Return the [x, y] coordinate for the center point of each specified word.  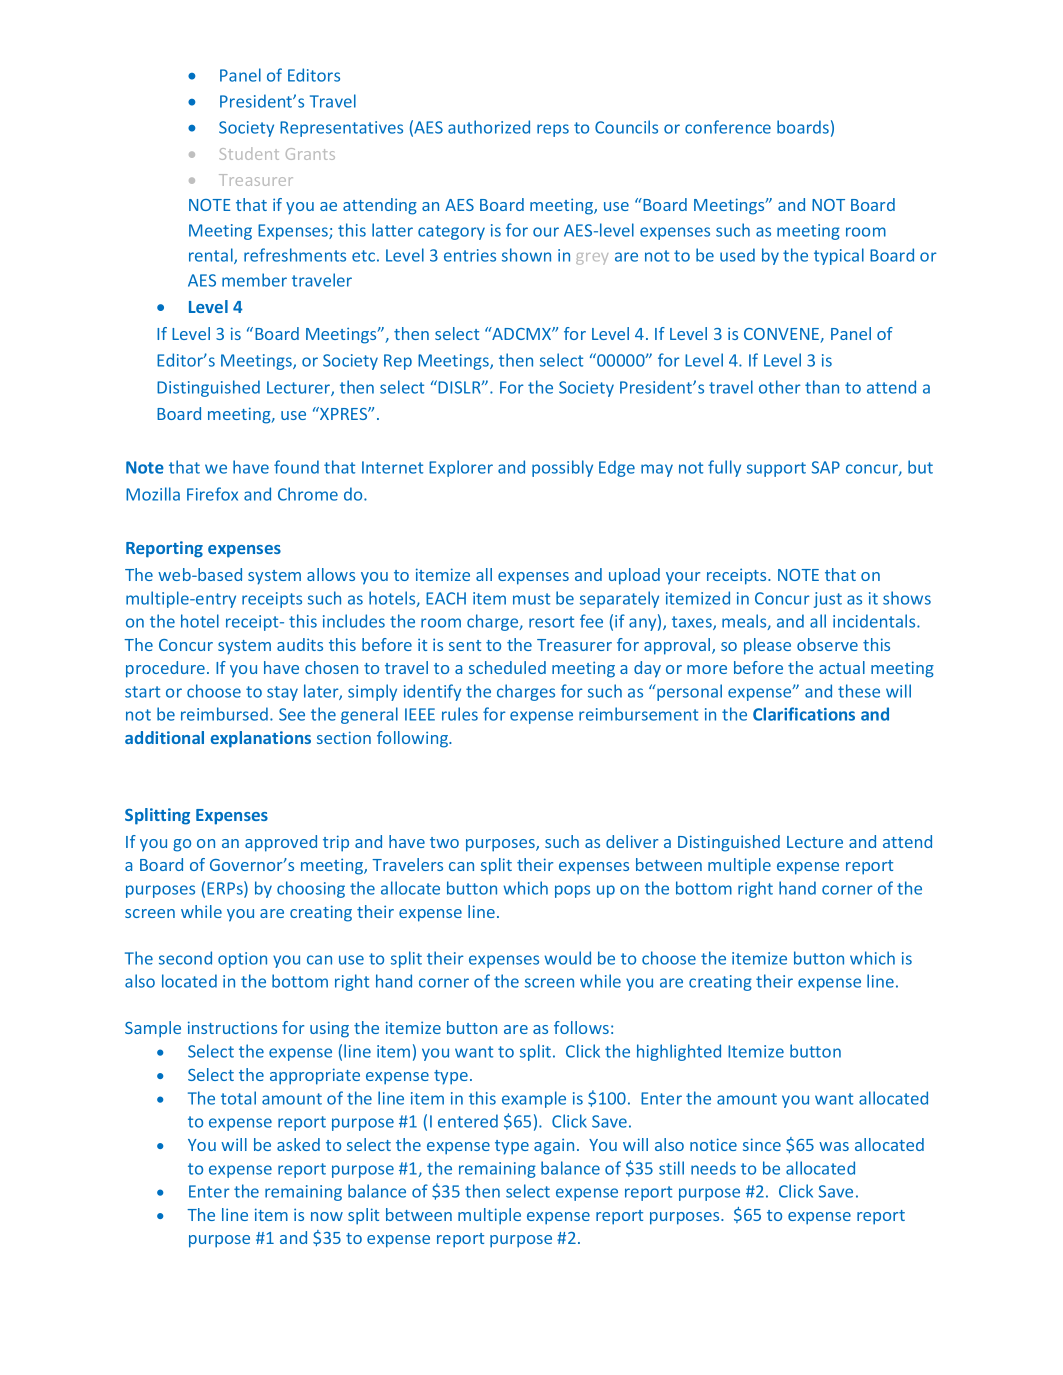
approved [281, 843]
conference [728, 127]
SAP [826, 467]
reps [553, 130]
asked [298, 1144]
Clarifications [804, 714]
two [444, 842]
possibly [562, 468]
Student [249, 153]
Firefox [212, 494]
